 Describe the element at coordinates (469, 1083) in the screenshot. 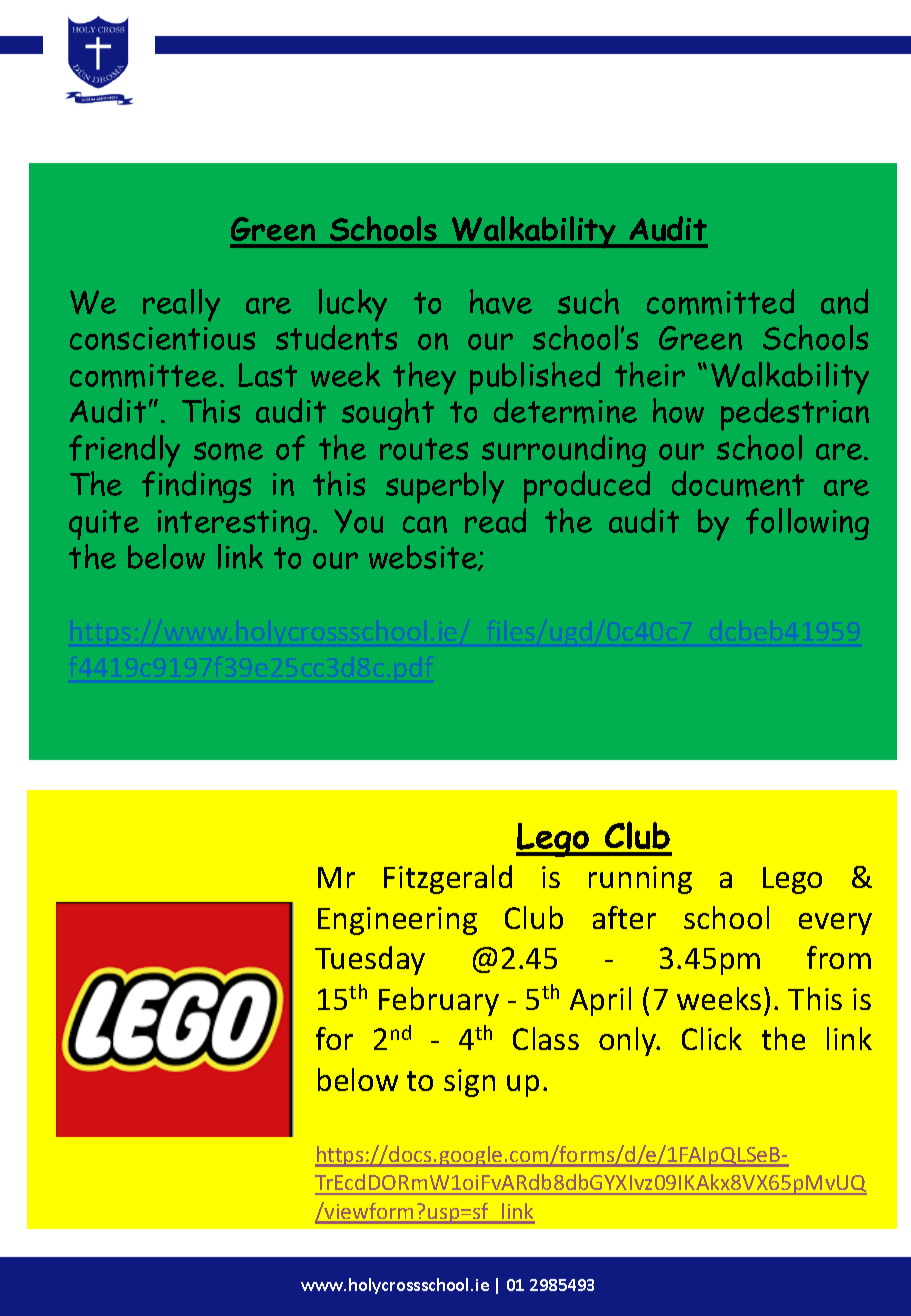

I see `sign` at that location.
